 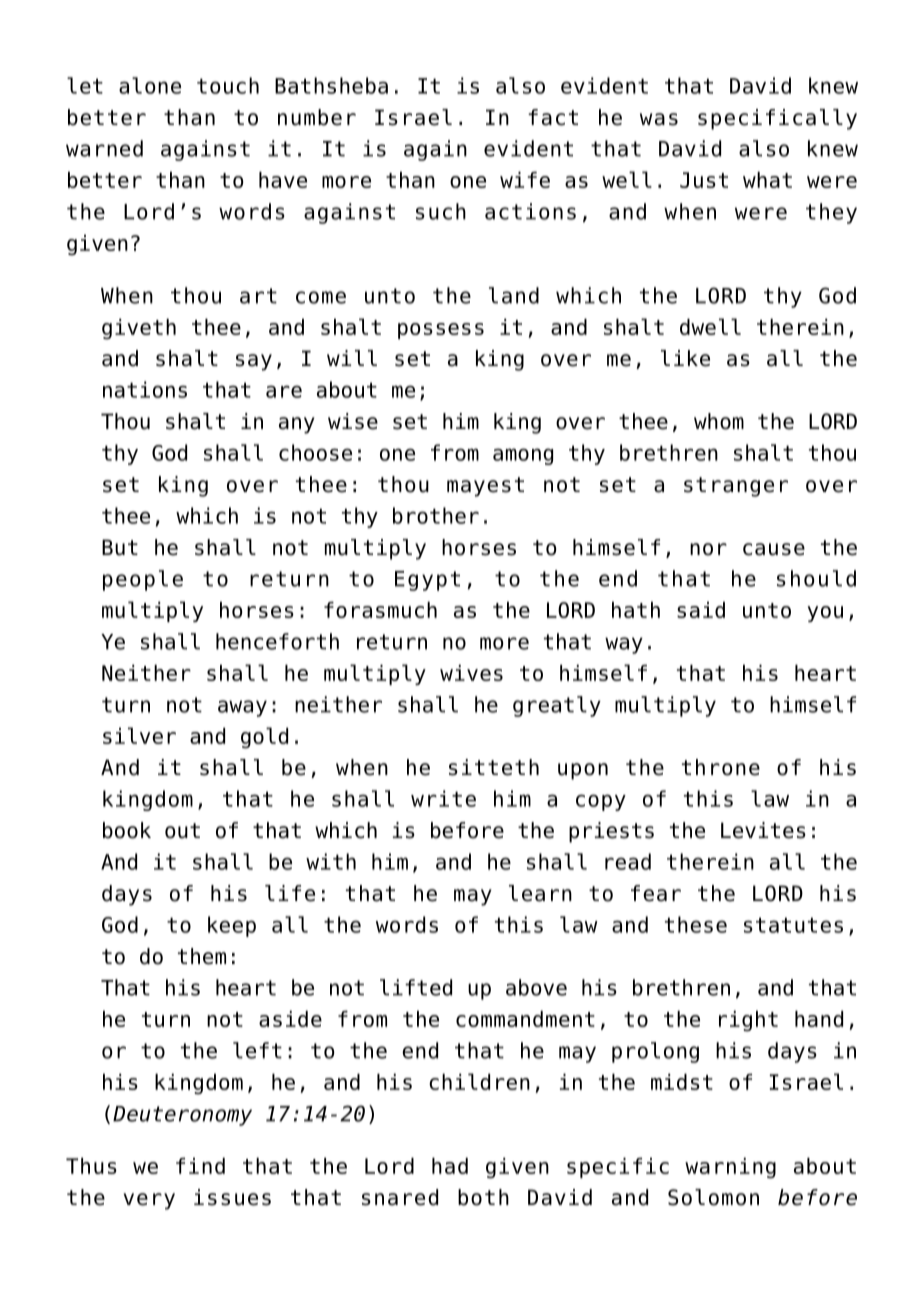 What do you see at coordinates (719, 421) in the page?
I see `whom` at bounding box center [719, 421].
